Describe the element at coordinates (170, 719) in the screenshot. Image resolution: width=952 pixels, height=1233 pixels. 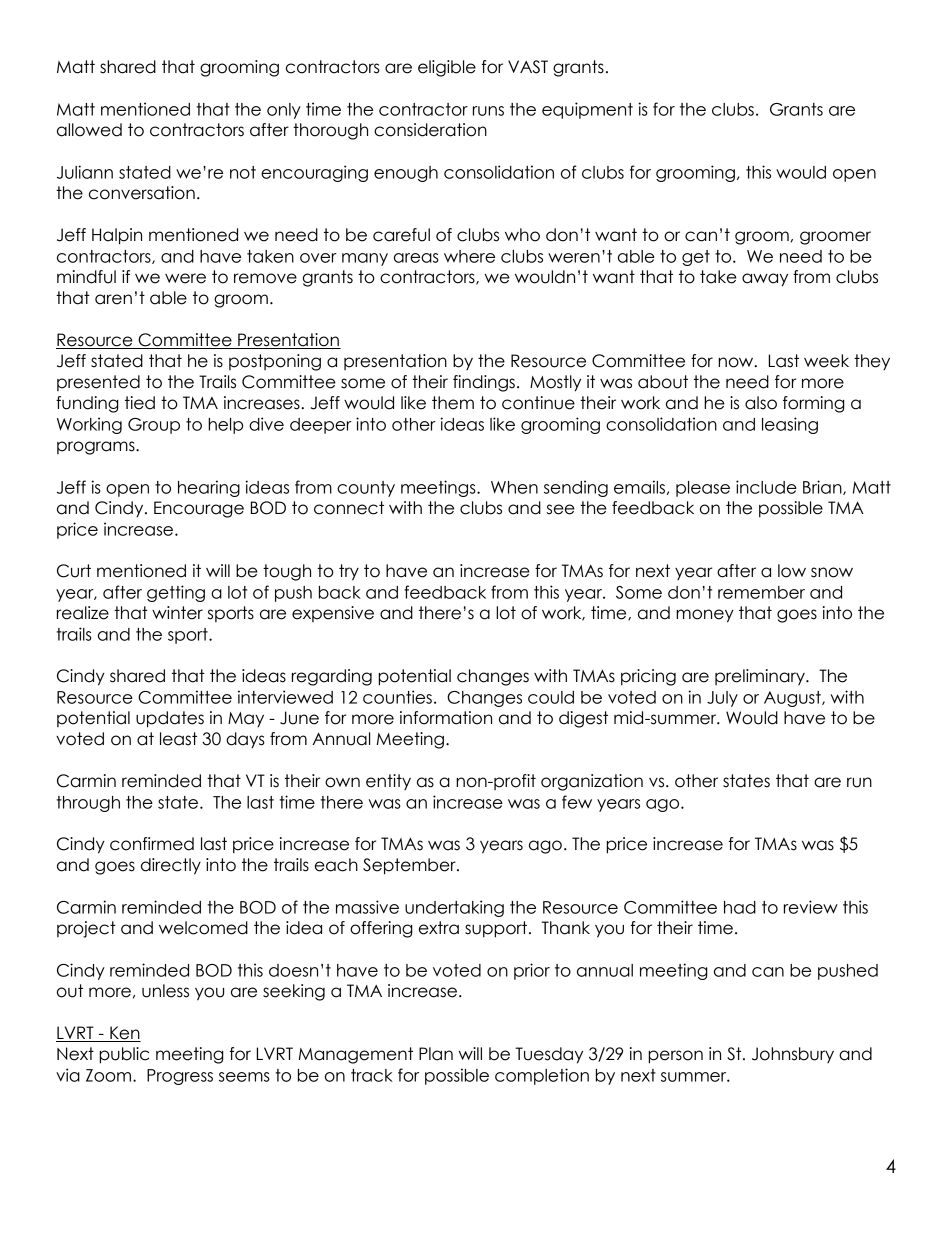
I see `updates` at that location.
